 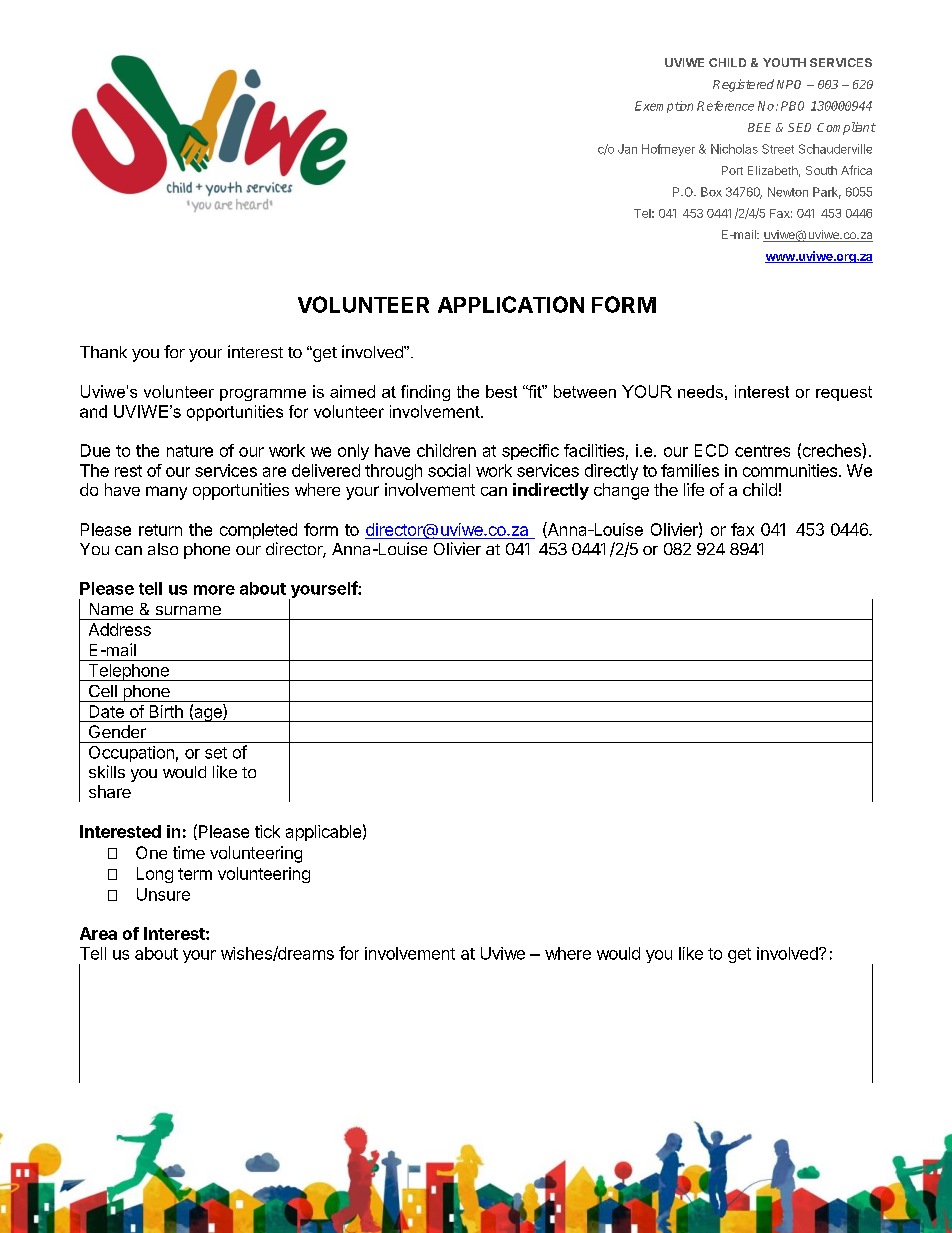 What do you see at coordinates (627, 149) in the image?
I see `Jan` at bounding box center [627, 149].
